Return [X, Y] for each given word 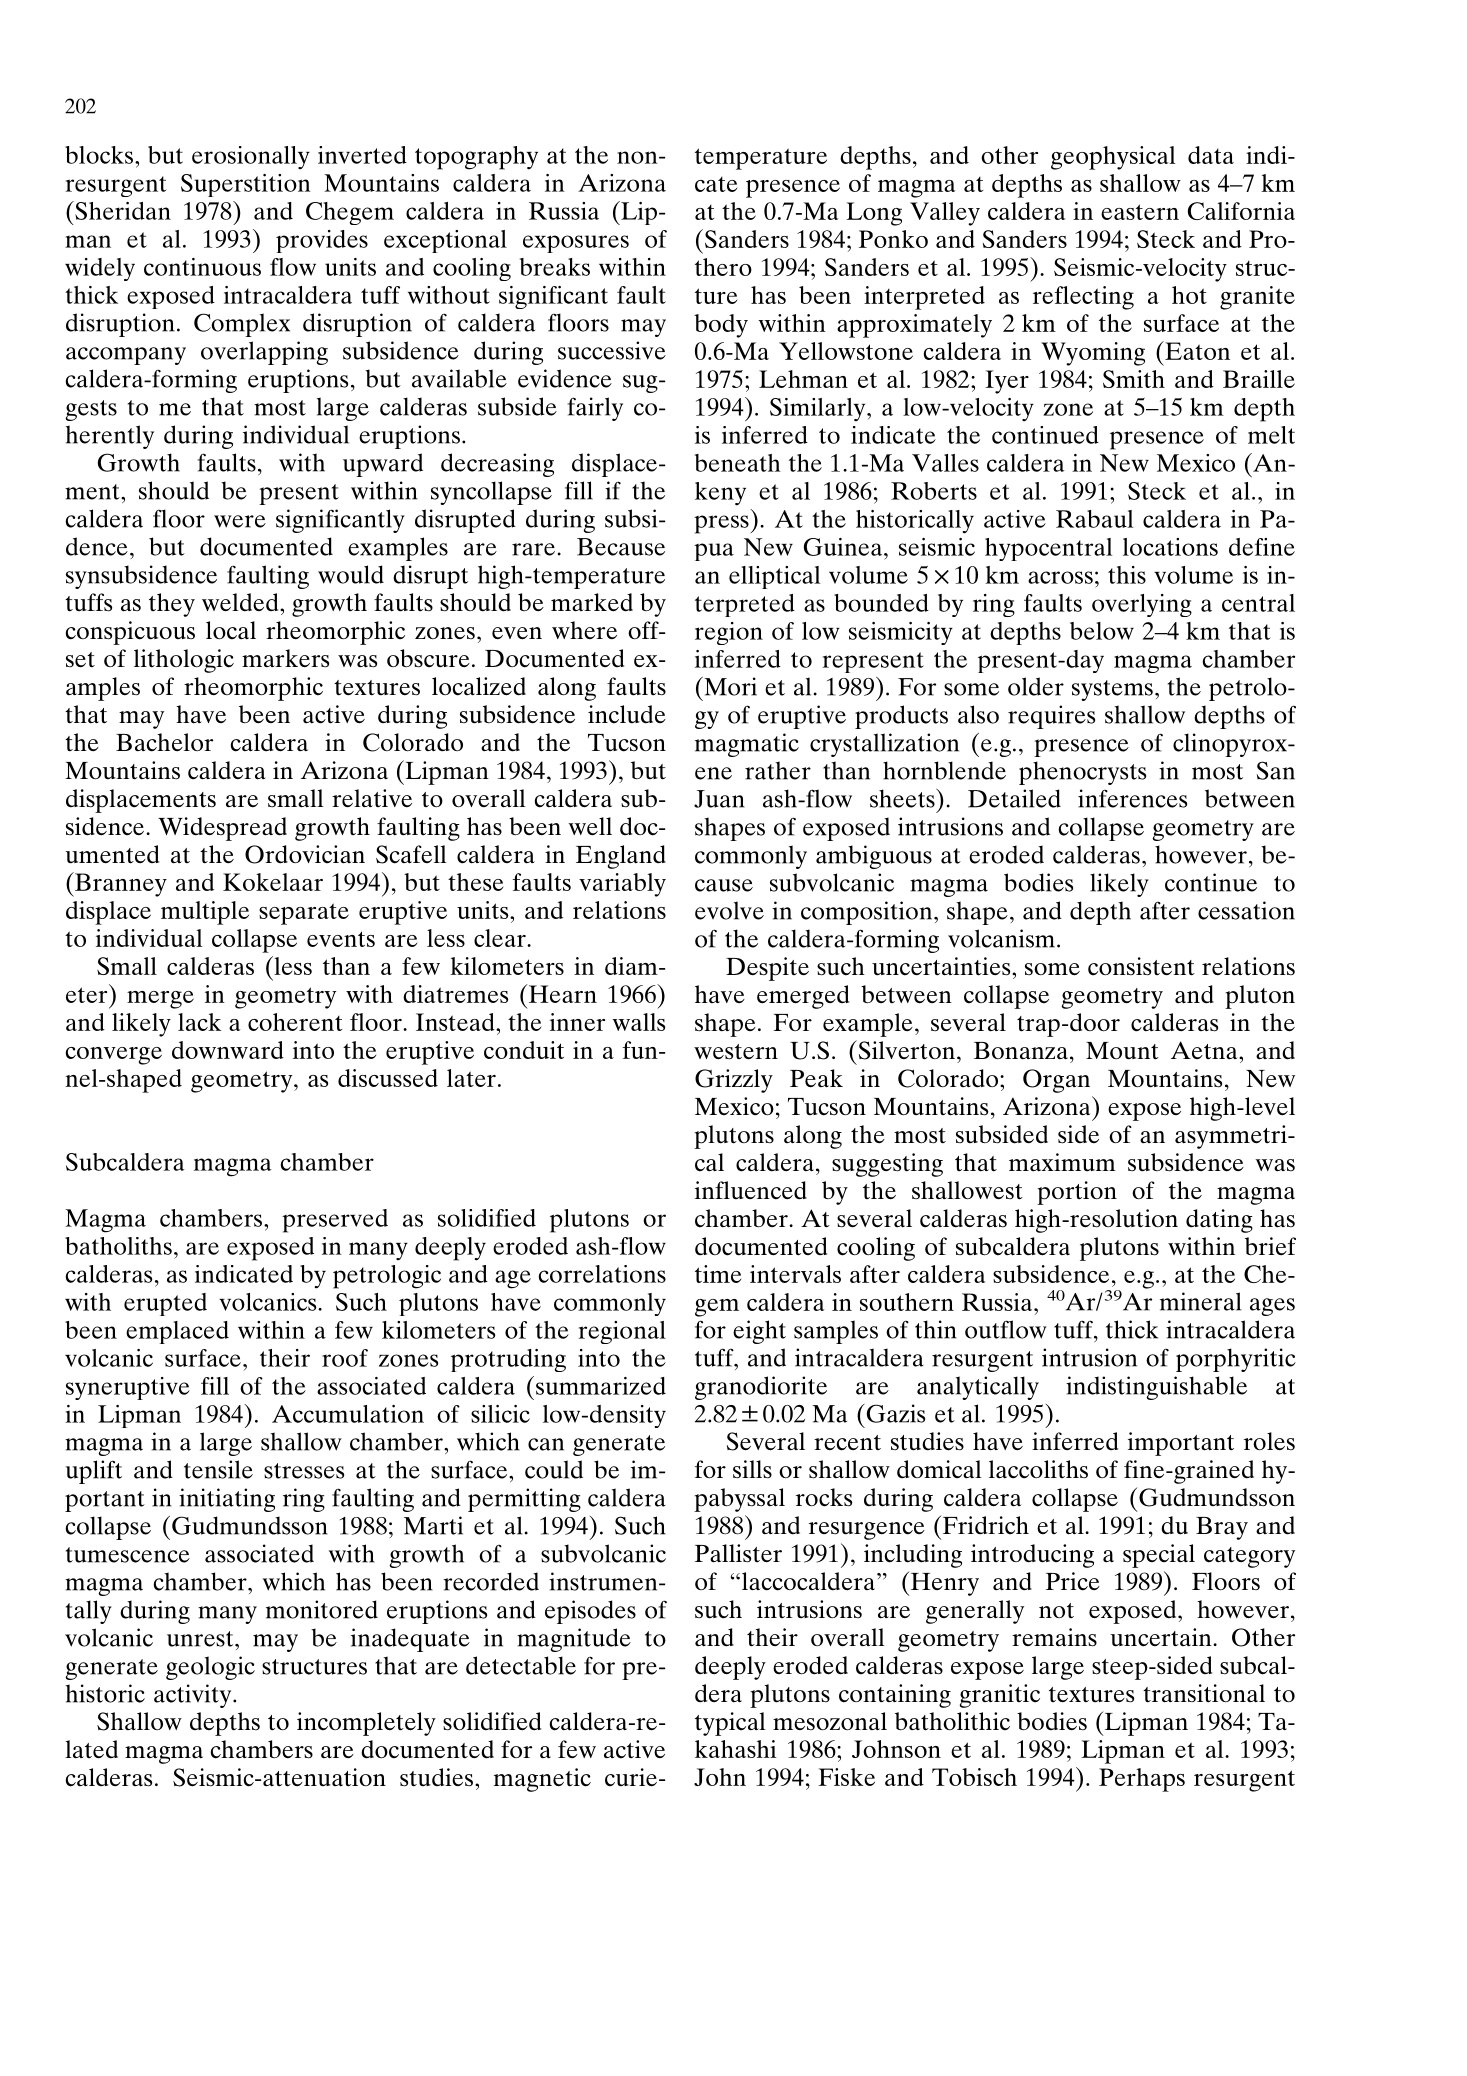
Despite [767, 969]
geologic [210, 1668]
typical [730, 1724]
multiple [205, 913]
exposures [576, 244]
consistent [1141, 966]
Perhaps [1142, 1780]
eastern [1140, 212]
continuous [202, 267]
